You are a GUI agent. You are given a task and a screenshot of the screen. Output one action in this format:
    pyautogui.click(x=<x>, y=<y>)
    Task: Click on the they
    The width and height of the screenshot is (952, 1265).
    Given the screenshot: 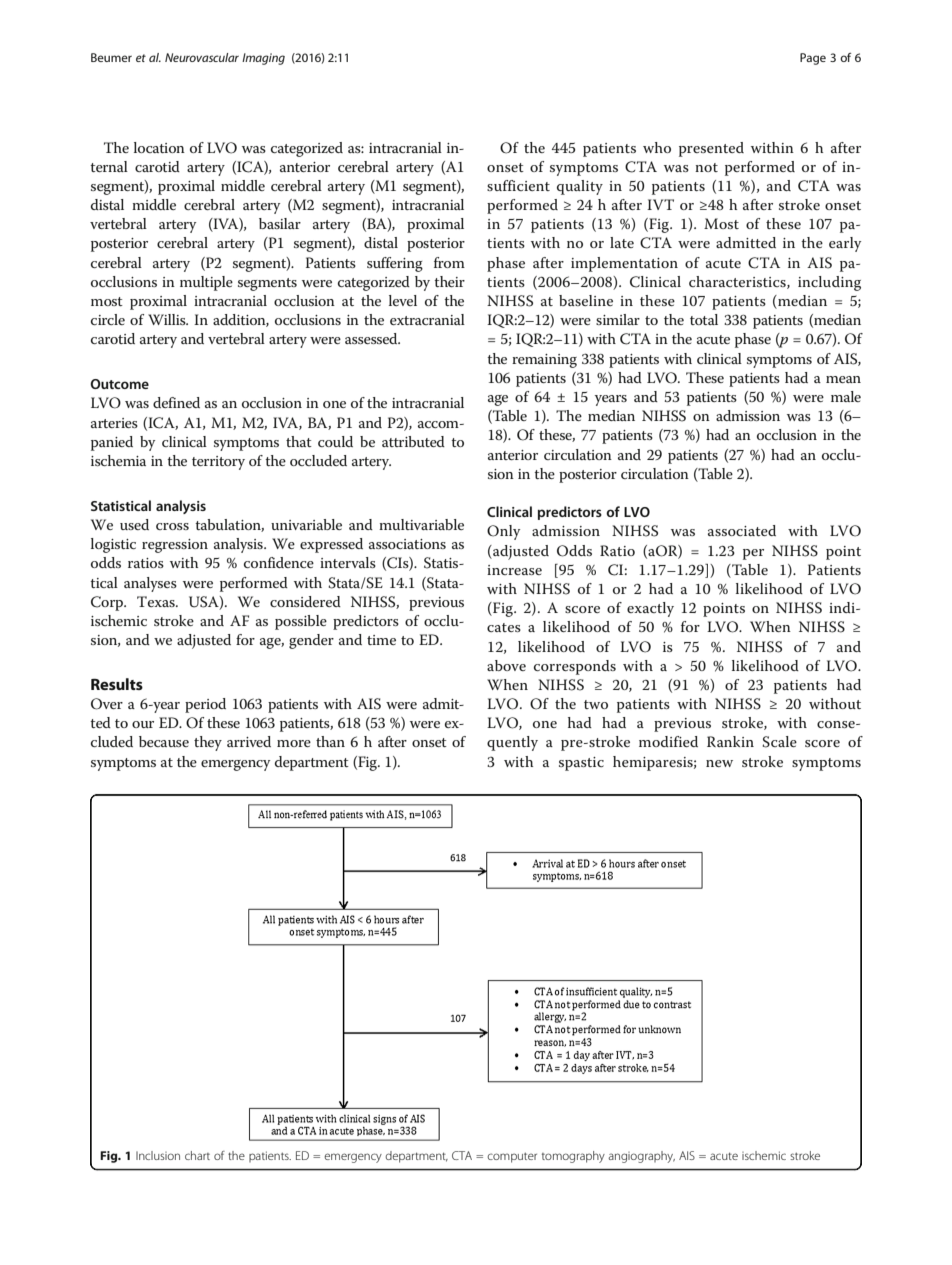 What is the action you would take?
    pyautogui.click(x=208, y=743)
